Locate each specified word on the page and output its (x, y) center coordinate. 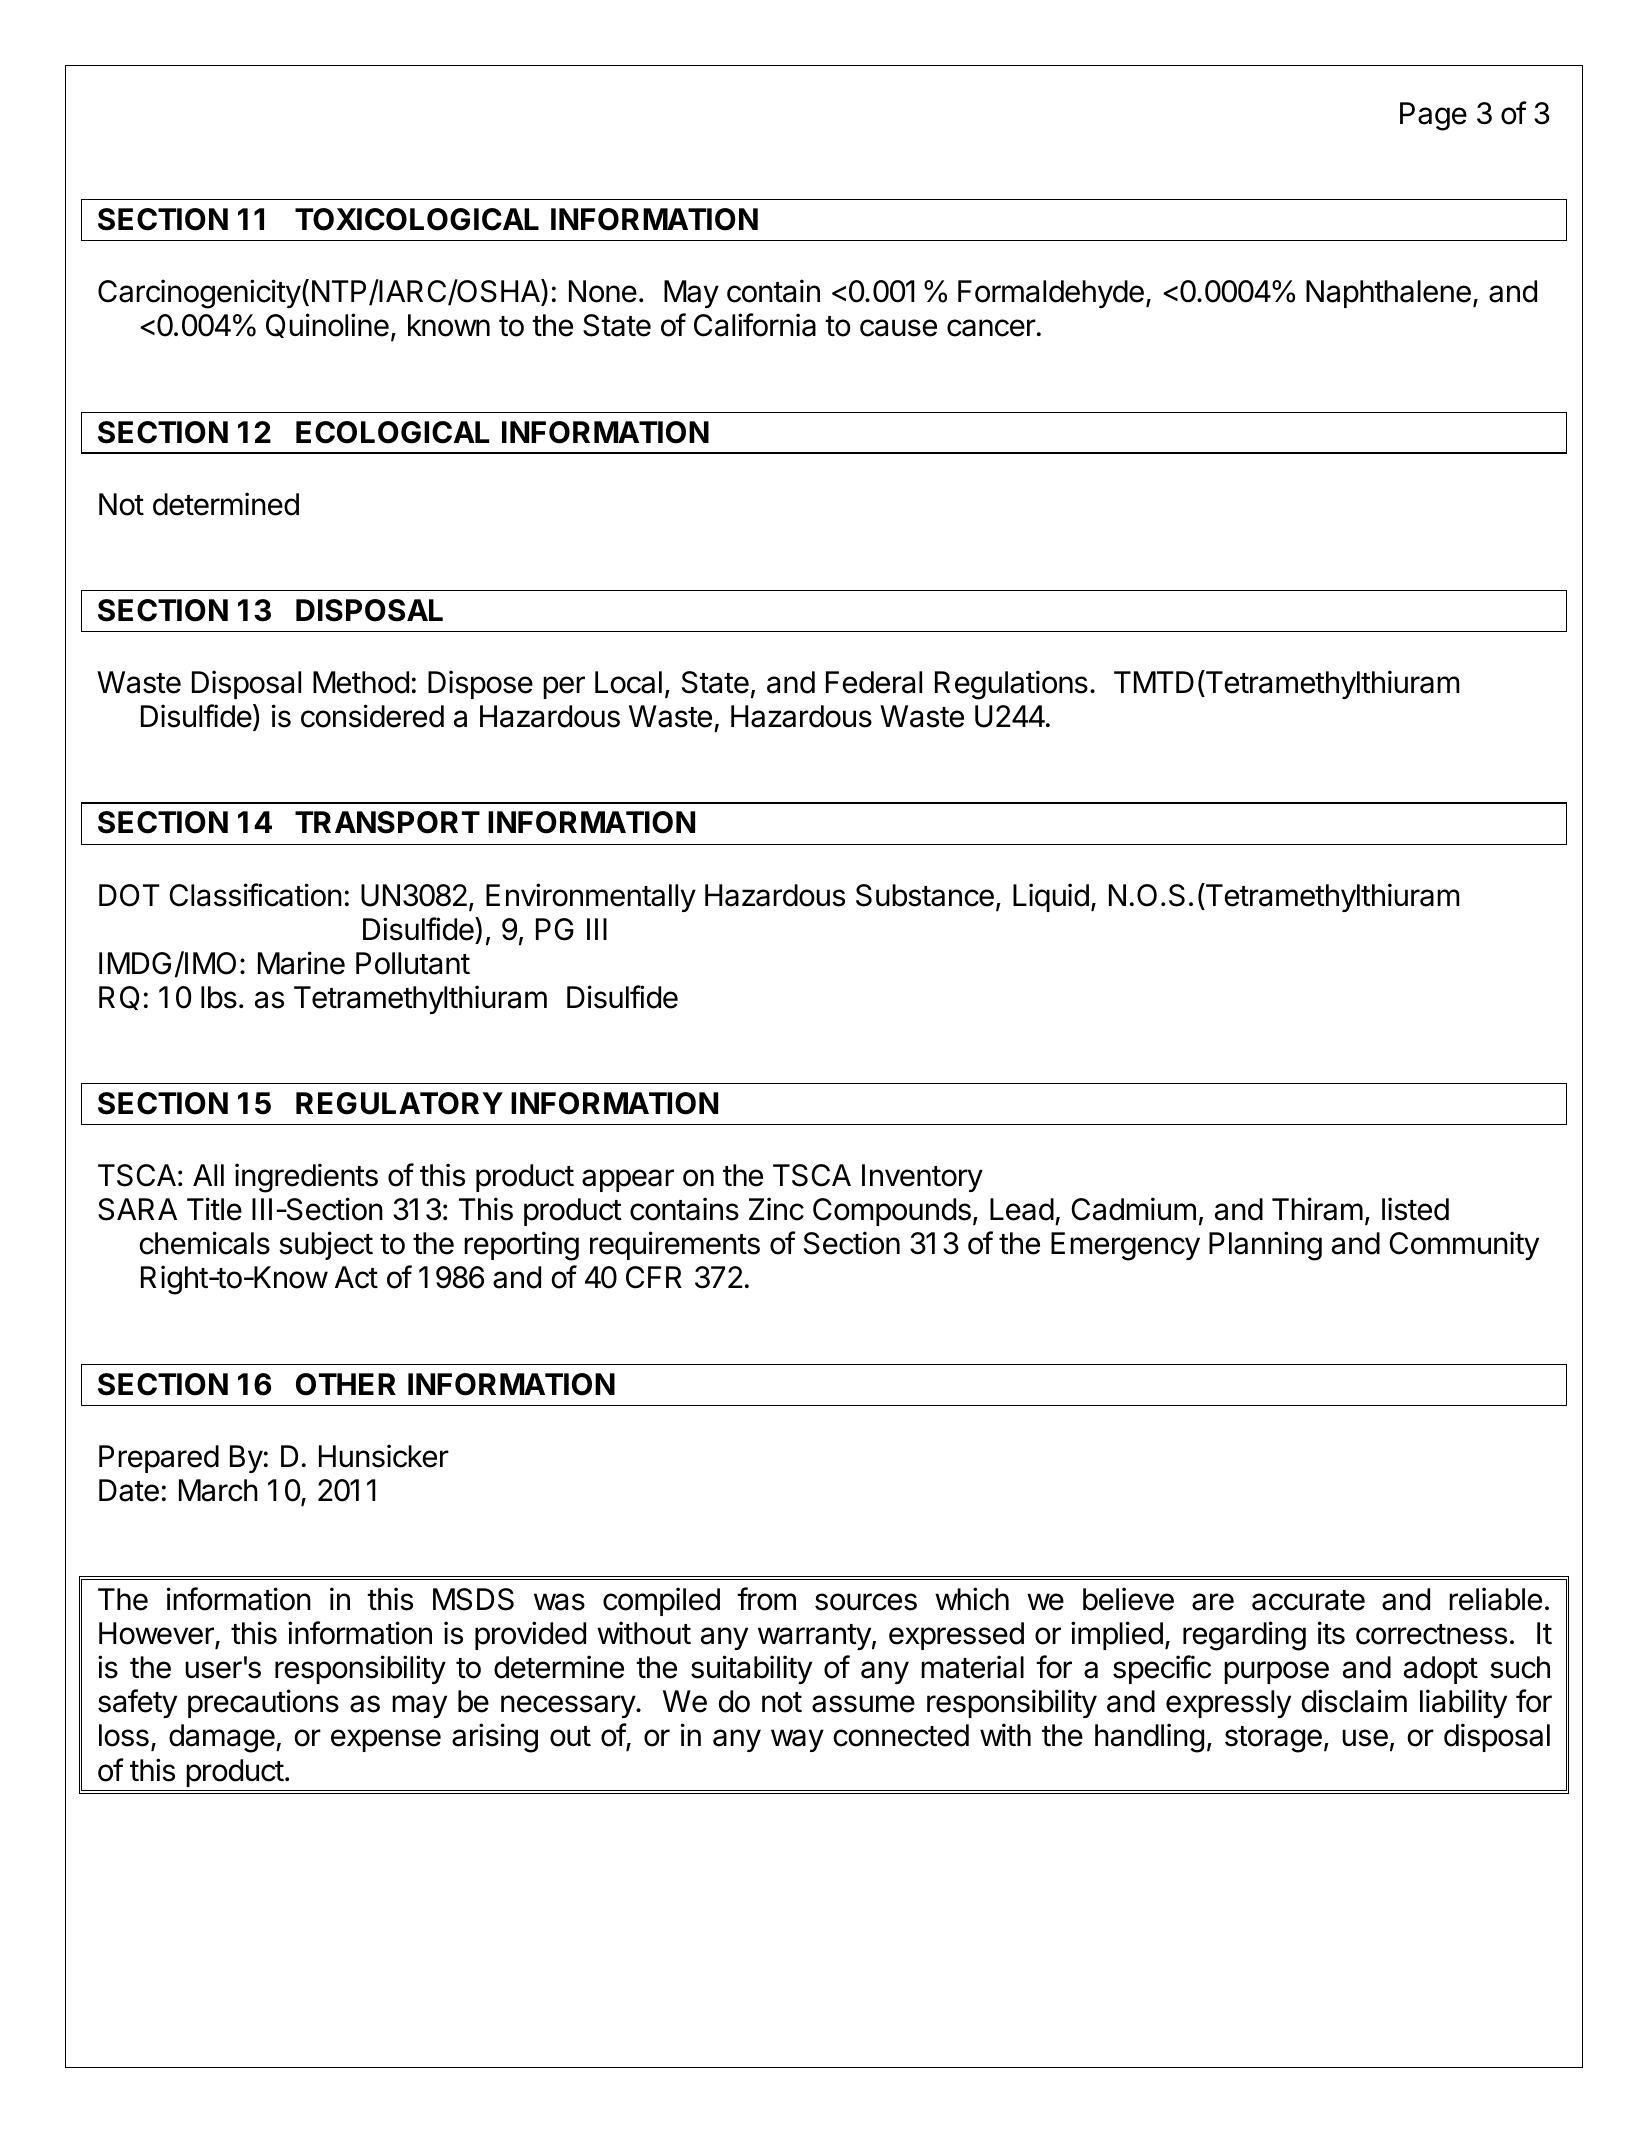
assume (863, 1704)
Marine (301, 963)
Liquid (1051, 897)
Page (1433, 116)
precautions (263, 1703)
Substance (925, 895)
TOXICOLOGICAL (417, 219)
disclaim (1354, 1701)
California (755, 325)
